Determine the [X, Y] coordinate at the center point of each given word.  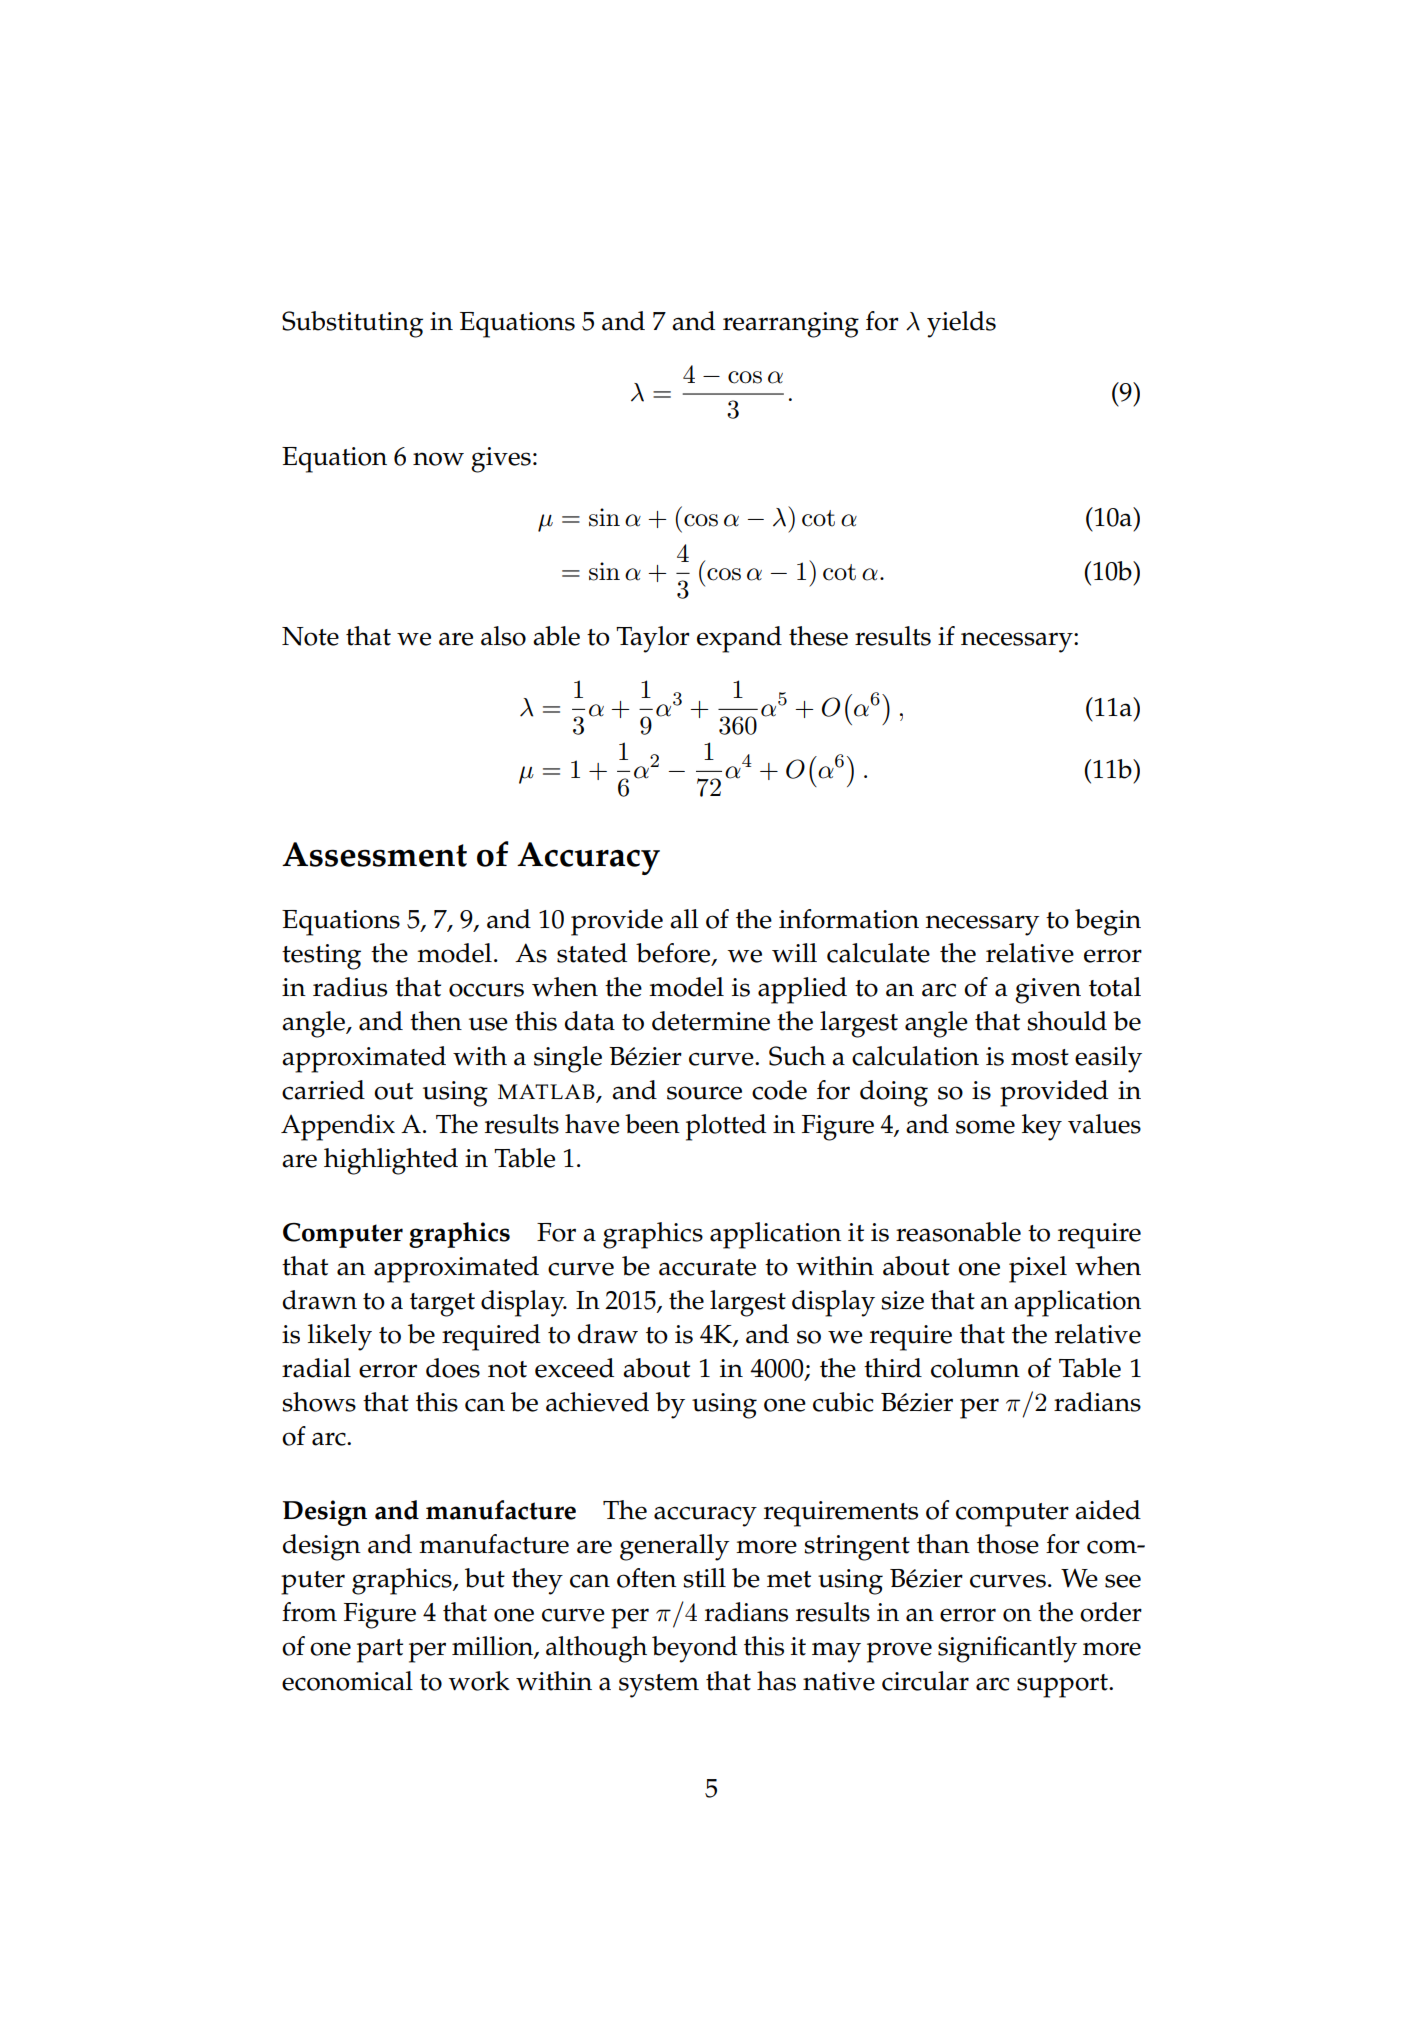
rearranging [791, 325]
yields [961, 324]
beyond [694, 1649]
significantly [1007, 1649]
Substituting [352, 324]
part [380, 1651]
